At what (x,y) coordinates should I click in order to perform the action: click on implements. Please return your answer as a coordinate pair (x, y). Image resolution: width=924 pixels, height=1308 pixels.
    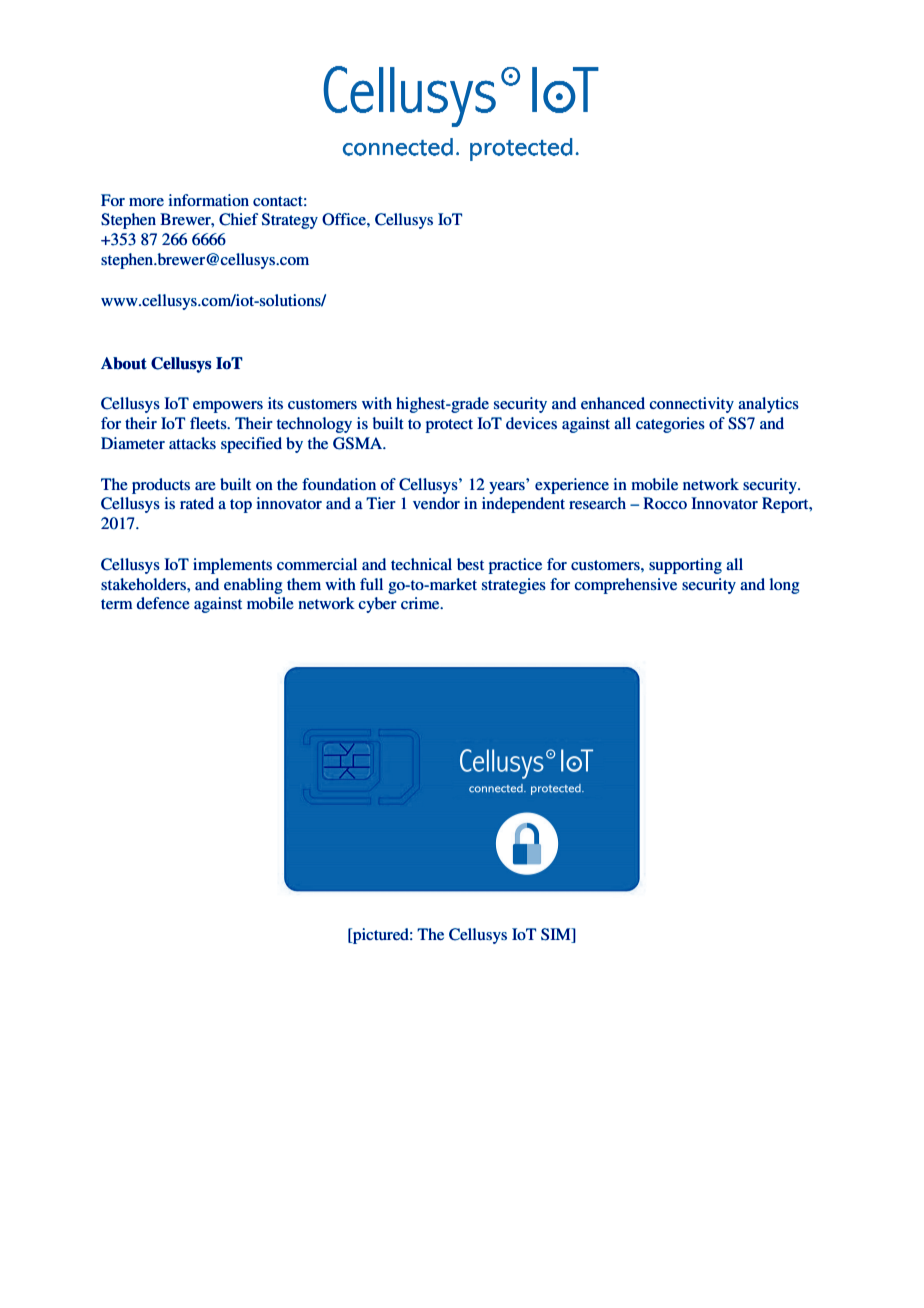
    Looking at the image, I should click on (232, 566).
